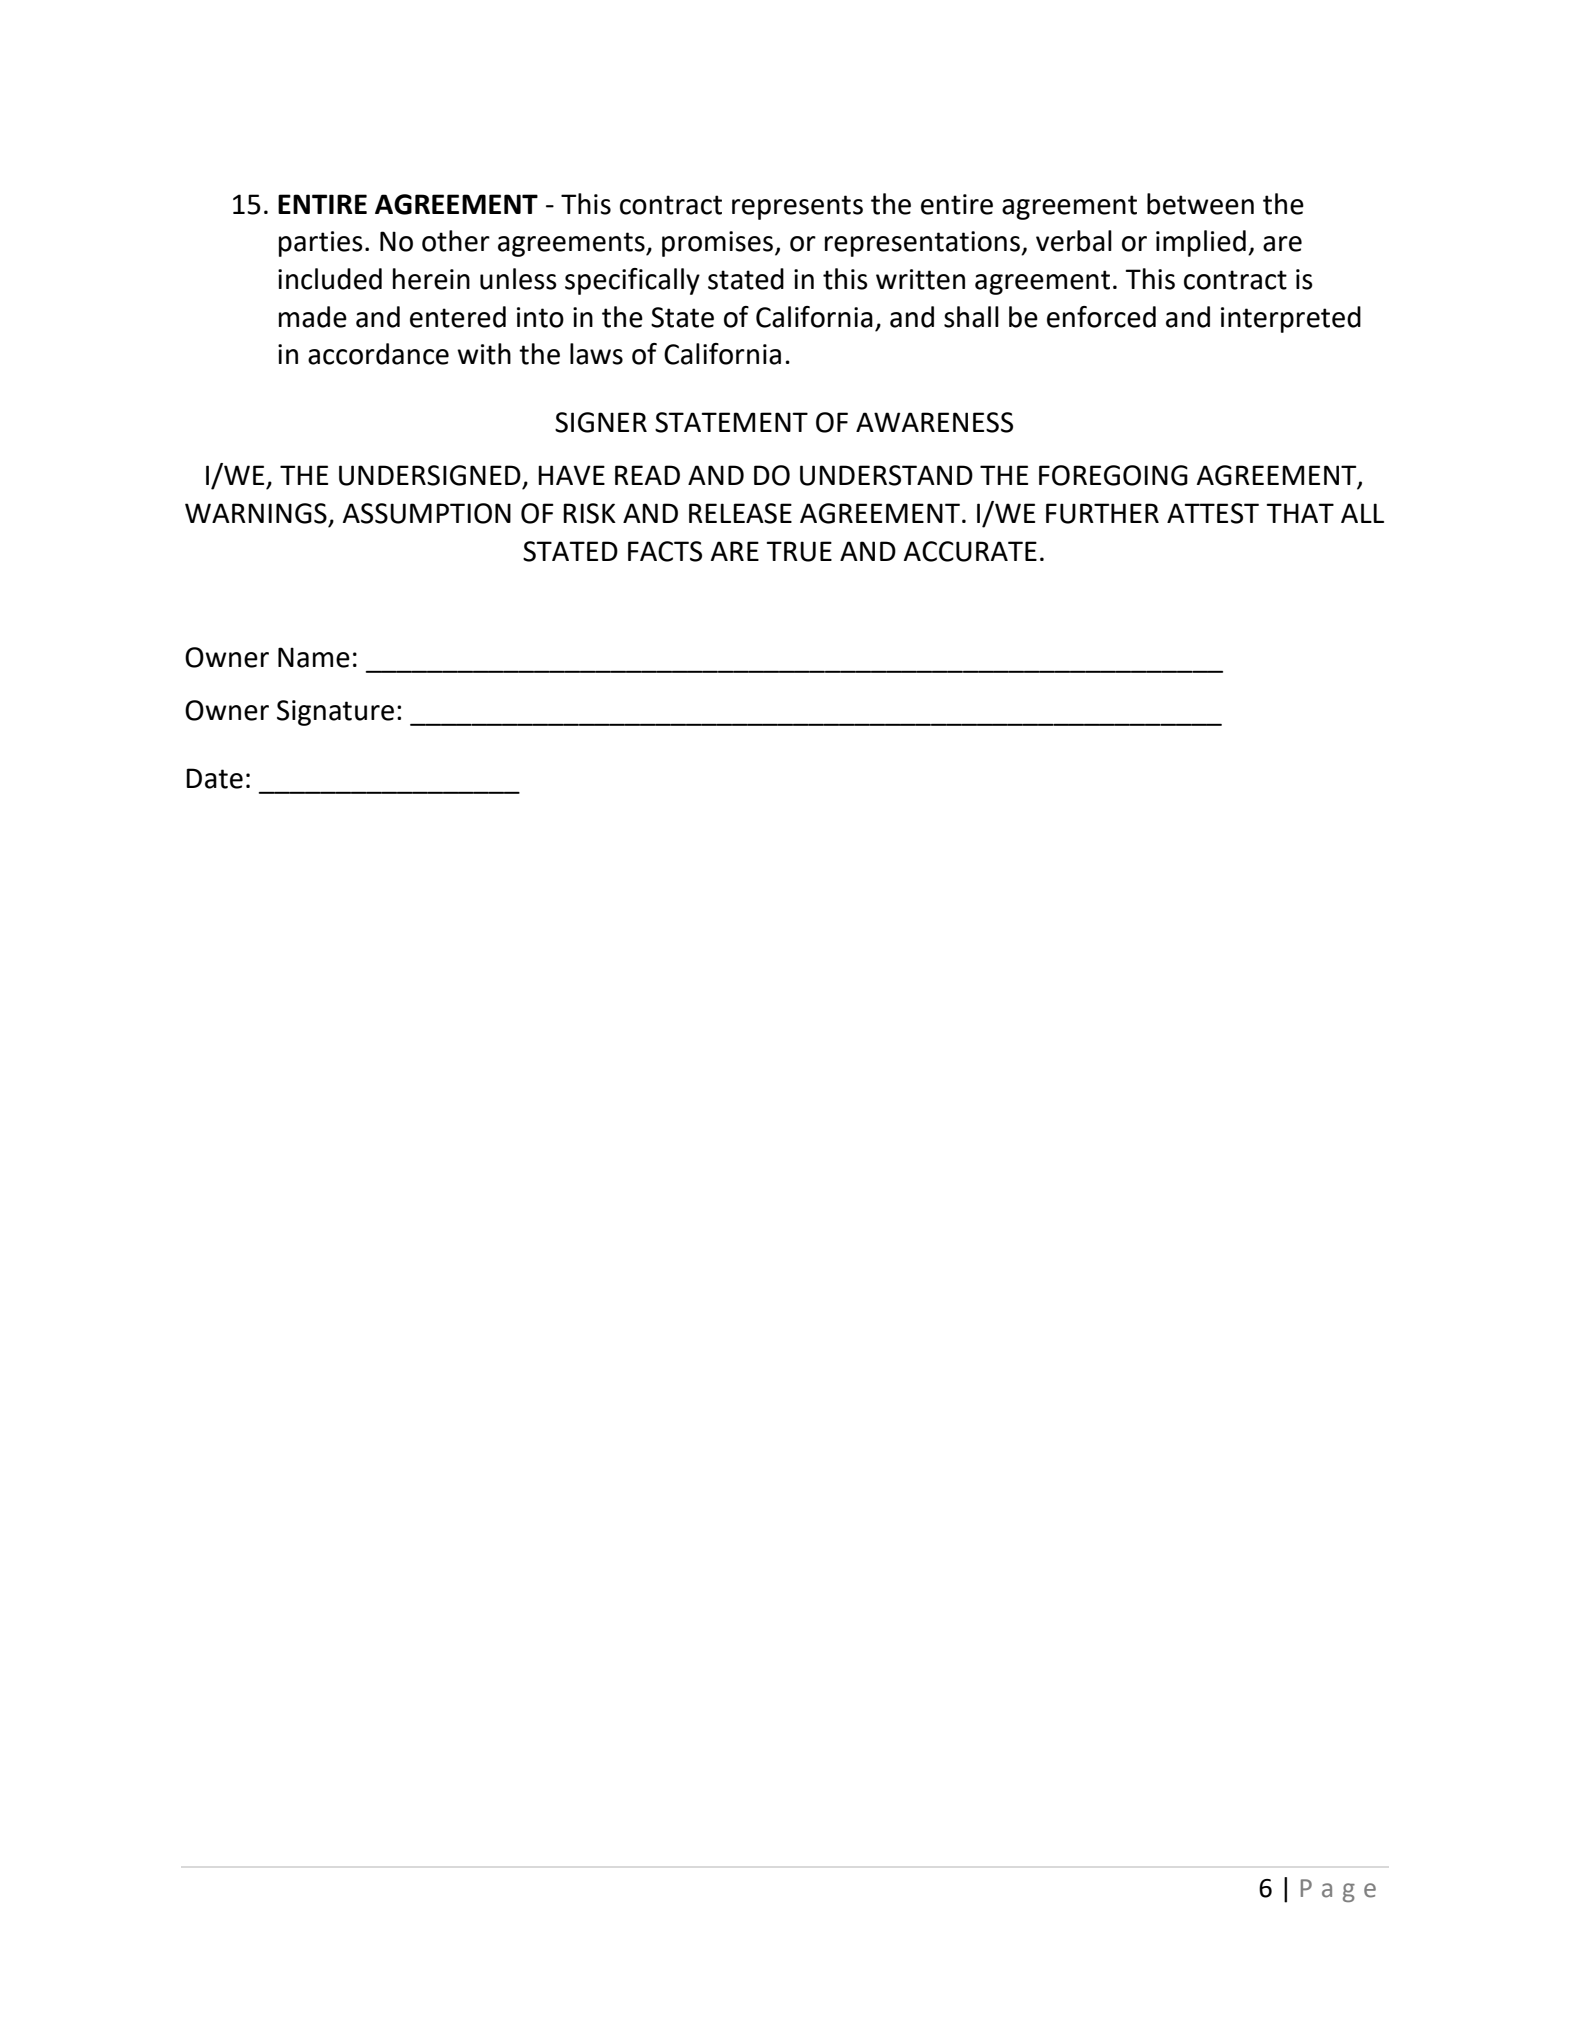  Describe the element at coordinates (321, 244) in the screenshot. I see `parties` at that location.
